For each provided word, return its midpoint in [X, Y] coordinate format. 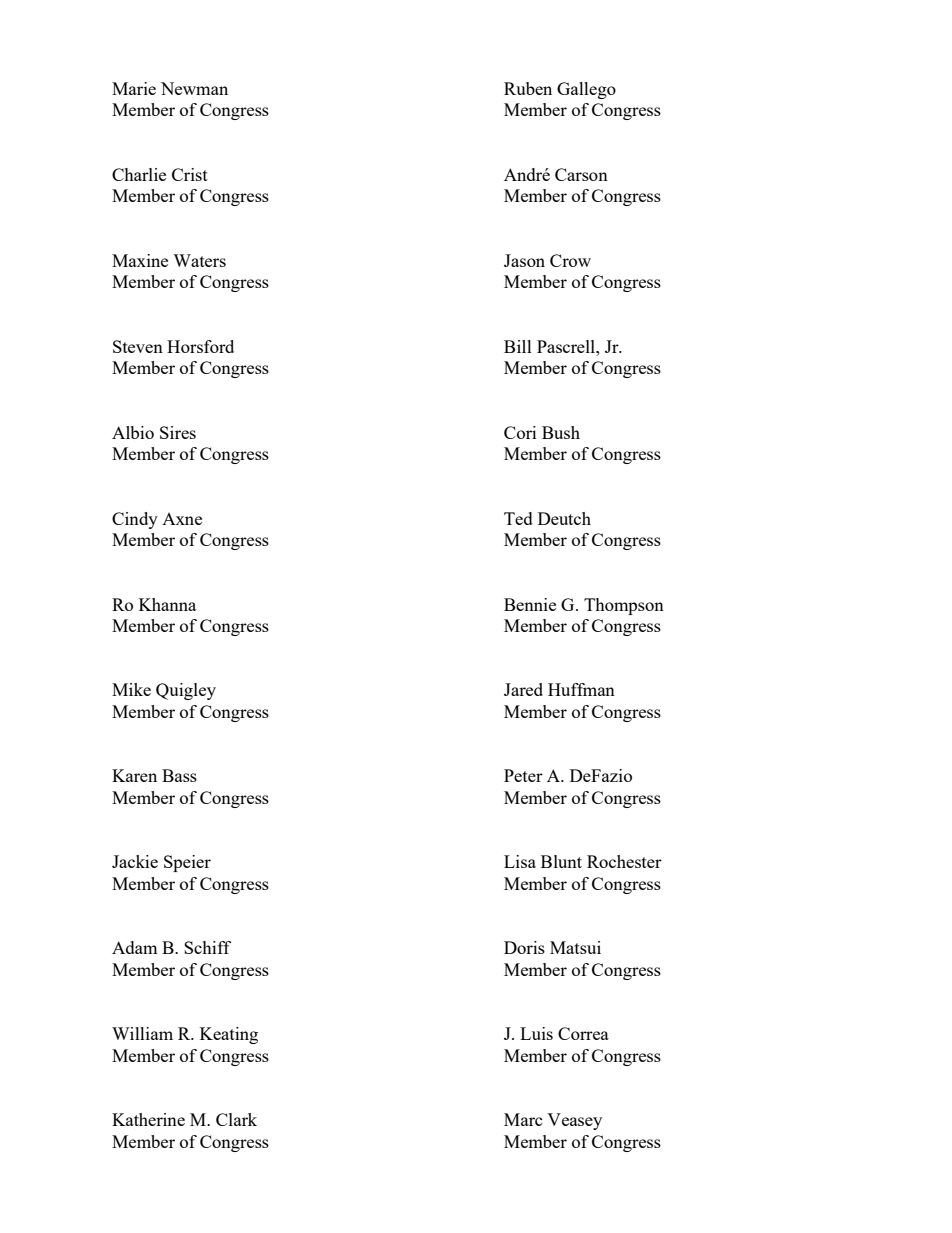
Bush [561, 432]
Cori [520, 432]
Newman [194, 88]
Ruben [528, 88]
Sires [178, 432]
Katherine [148, 1119]
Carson [581, 174]
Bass [179, 775]
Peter [523, 775]
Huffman [581, 689]
